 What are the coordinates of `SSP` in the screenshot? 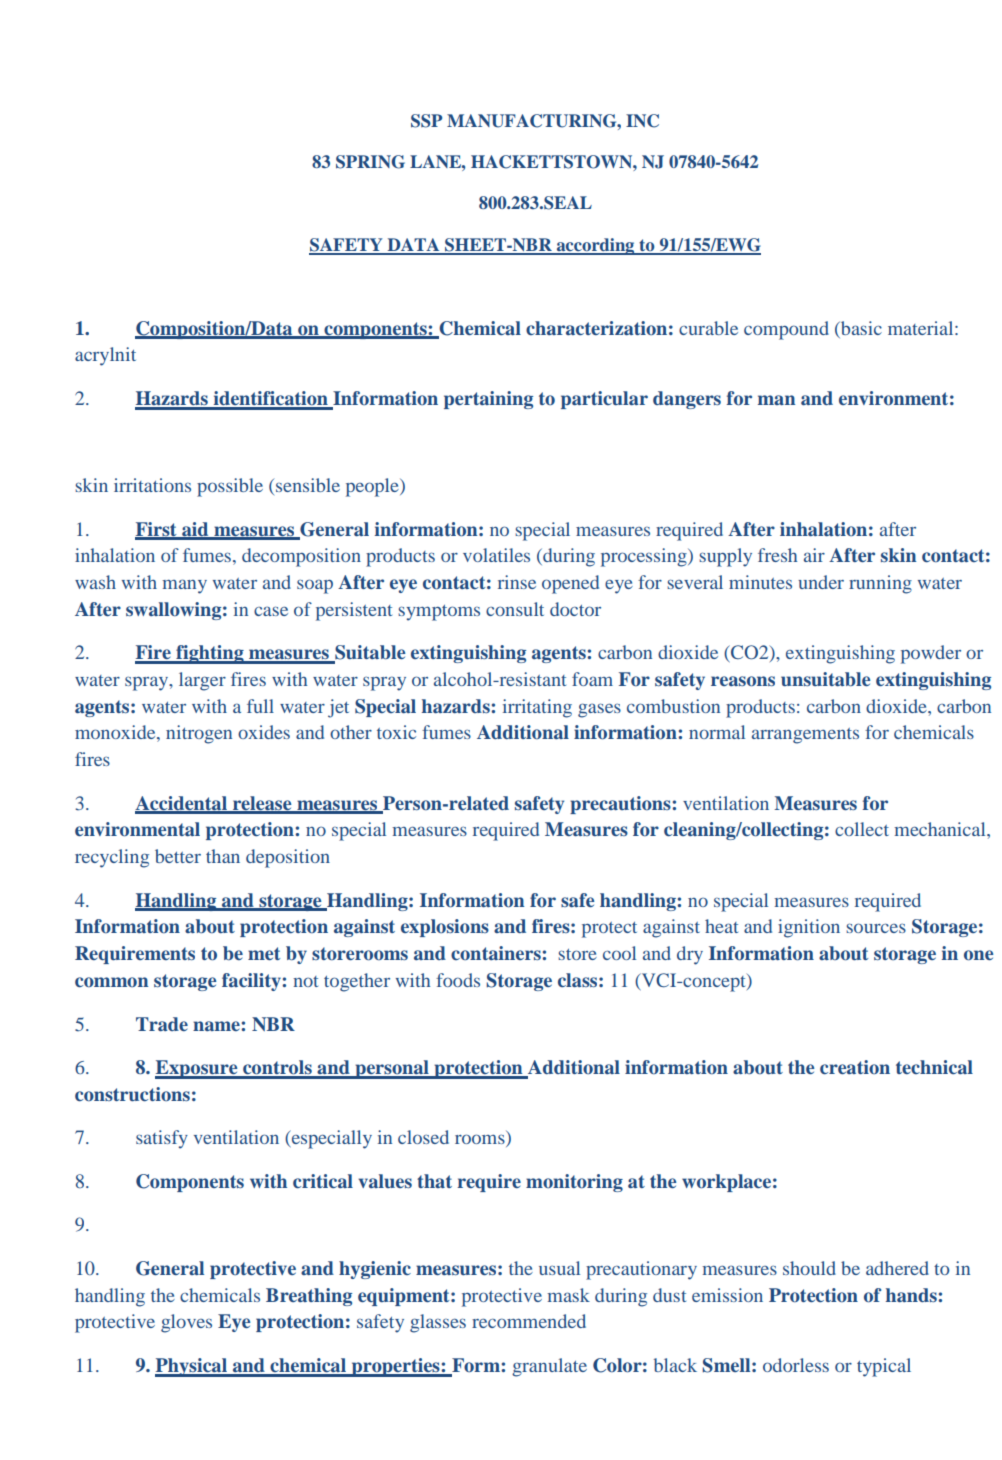 It's located at (426, 121).
